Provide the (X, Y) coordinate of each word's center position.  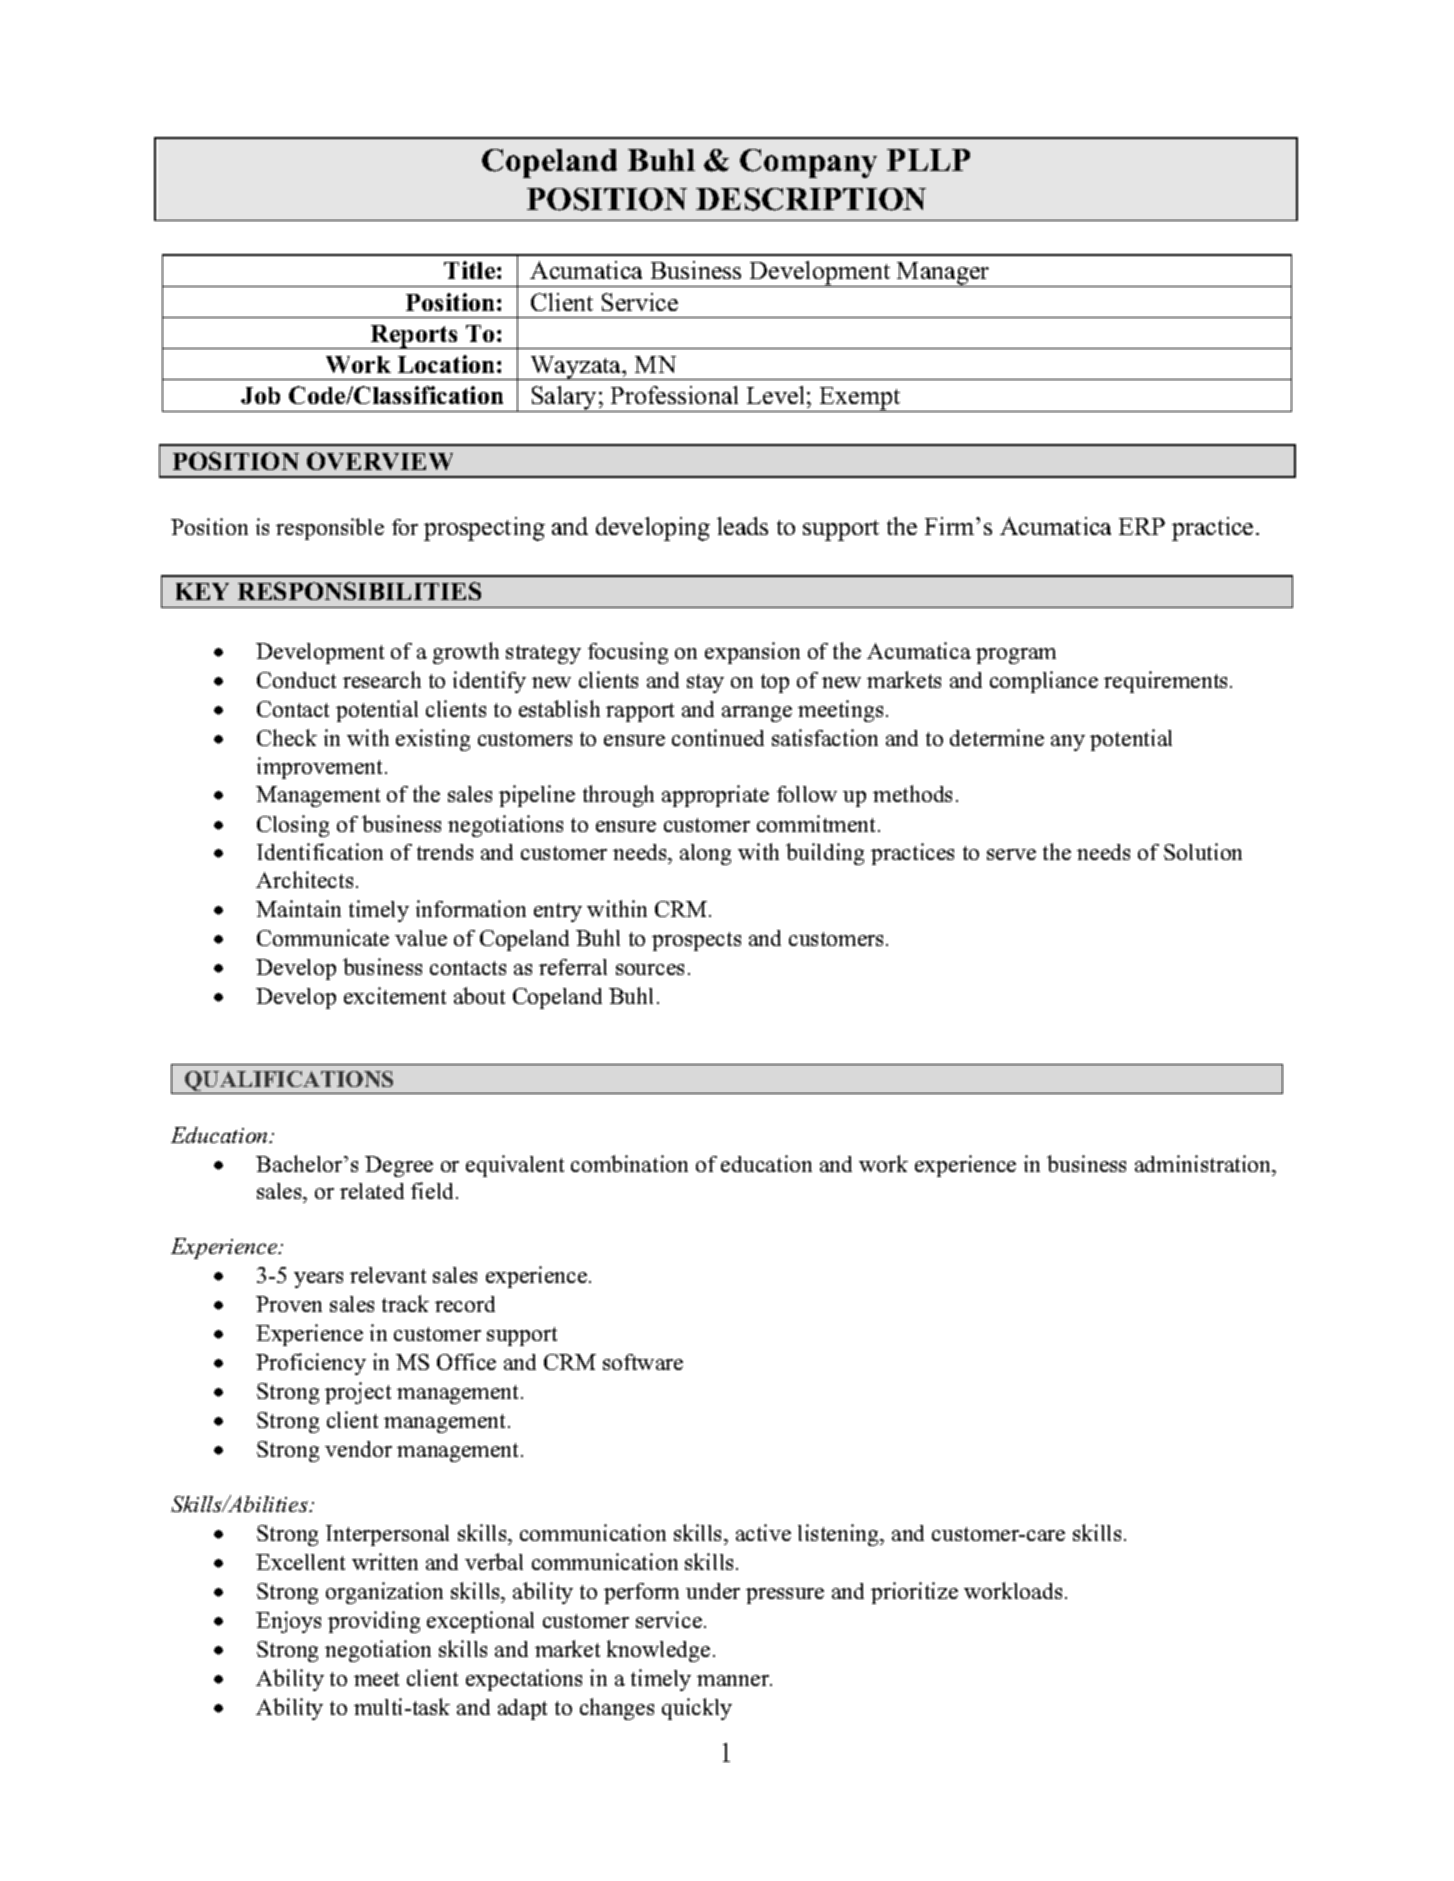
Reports (414, 337)
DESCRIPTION (811, 199)
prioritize (914, 1593)
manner (734, 1680)
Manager (943, 274)
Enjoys (288, 1622)
